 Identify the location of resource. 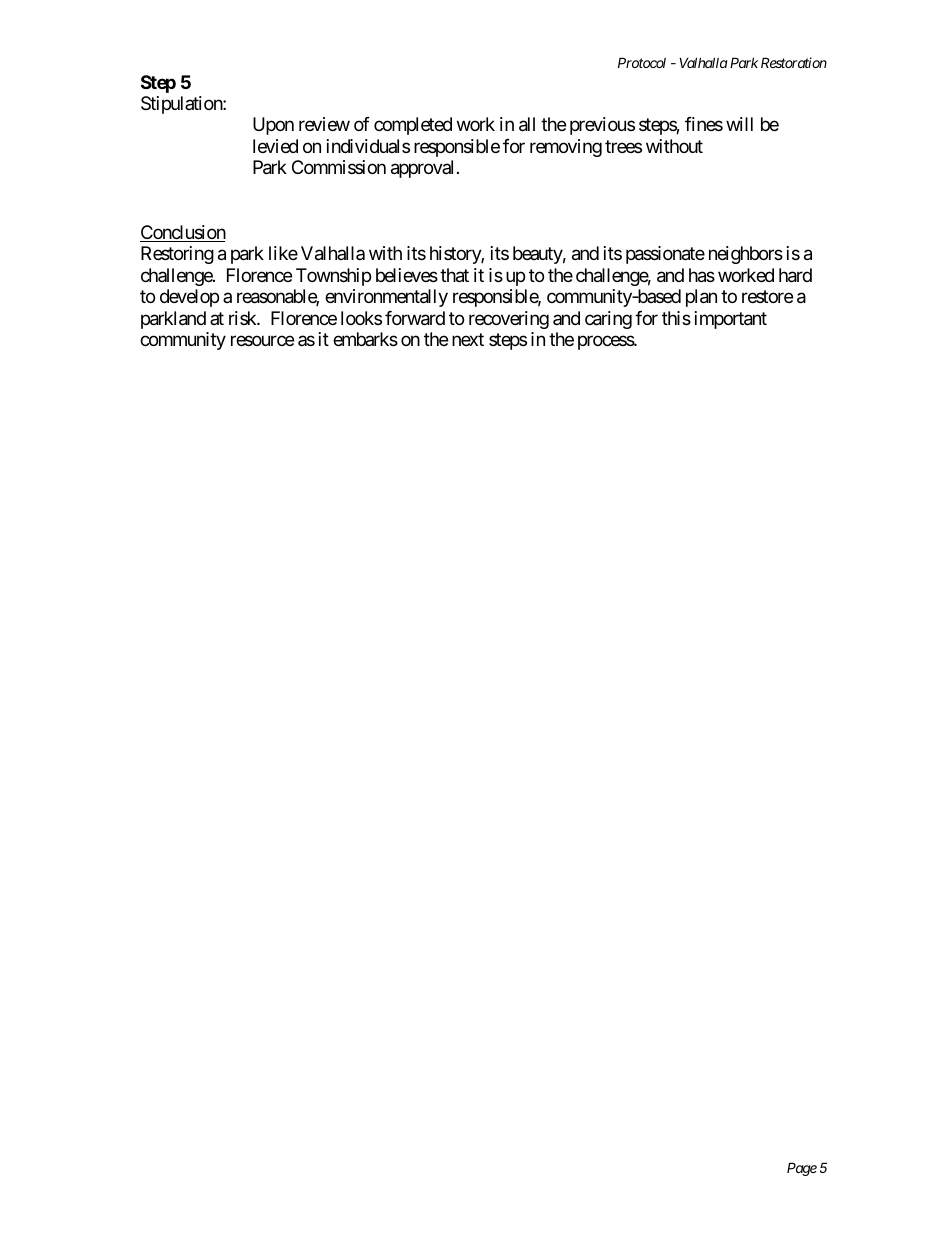
(262, 341).
